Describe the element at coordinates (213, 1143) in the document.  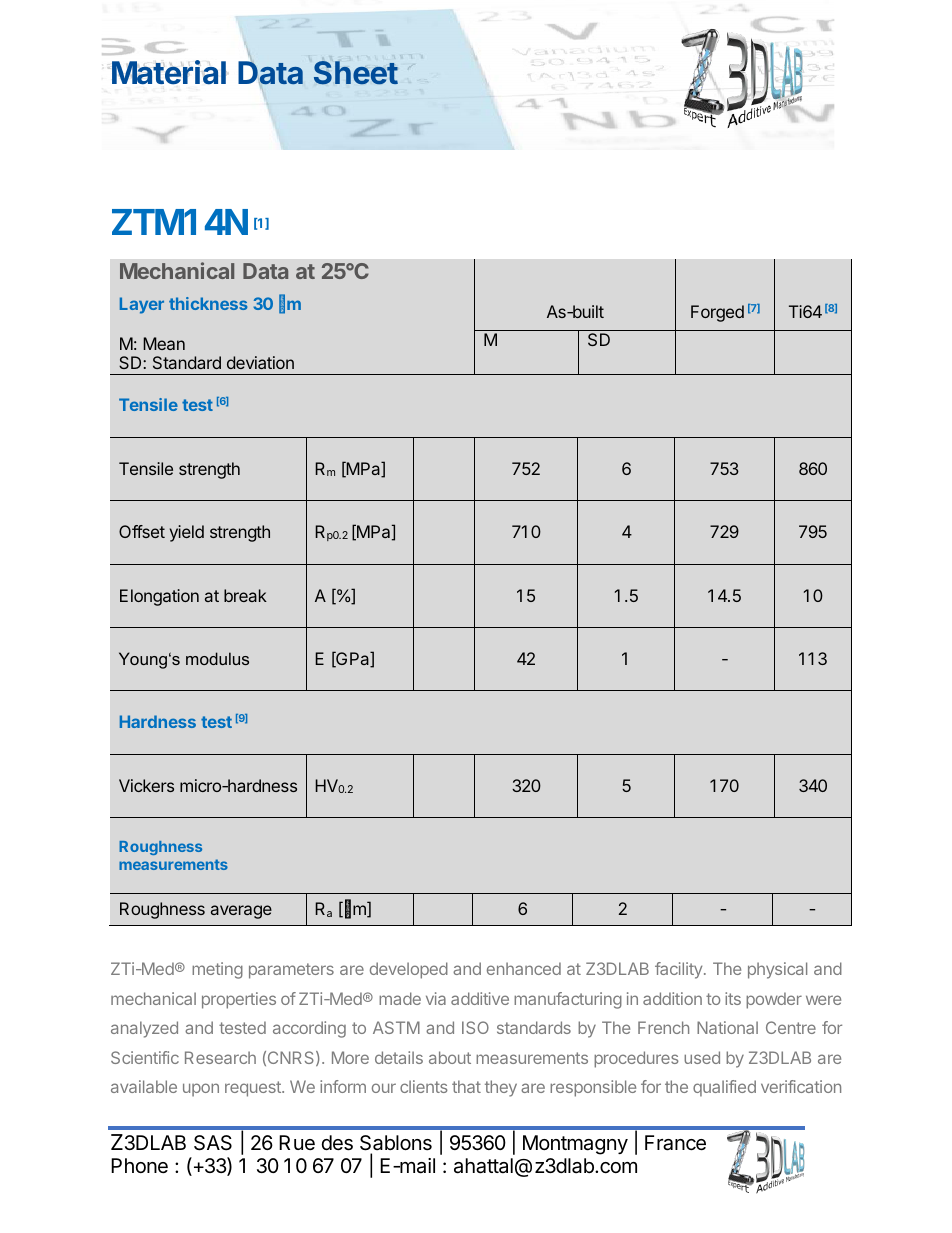
I see `SAS` at that location.
